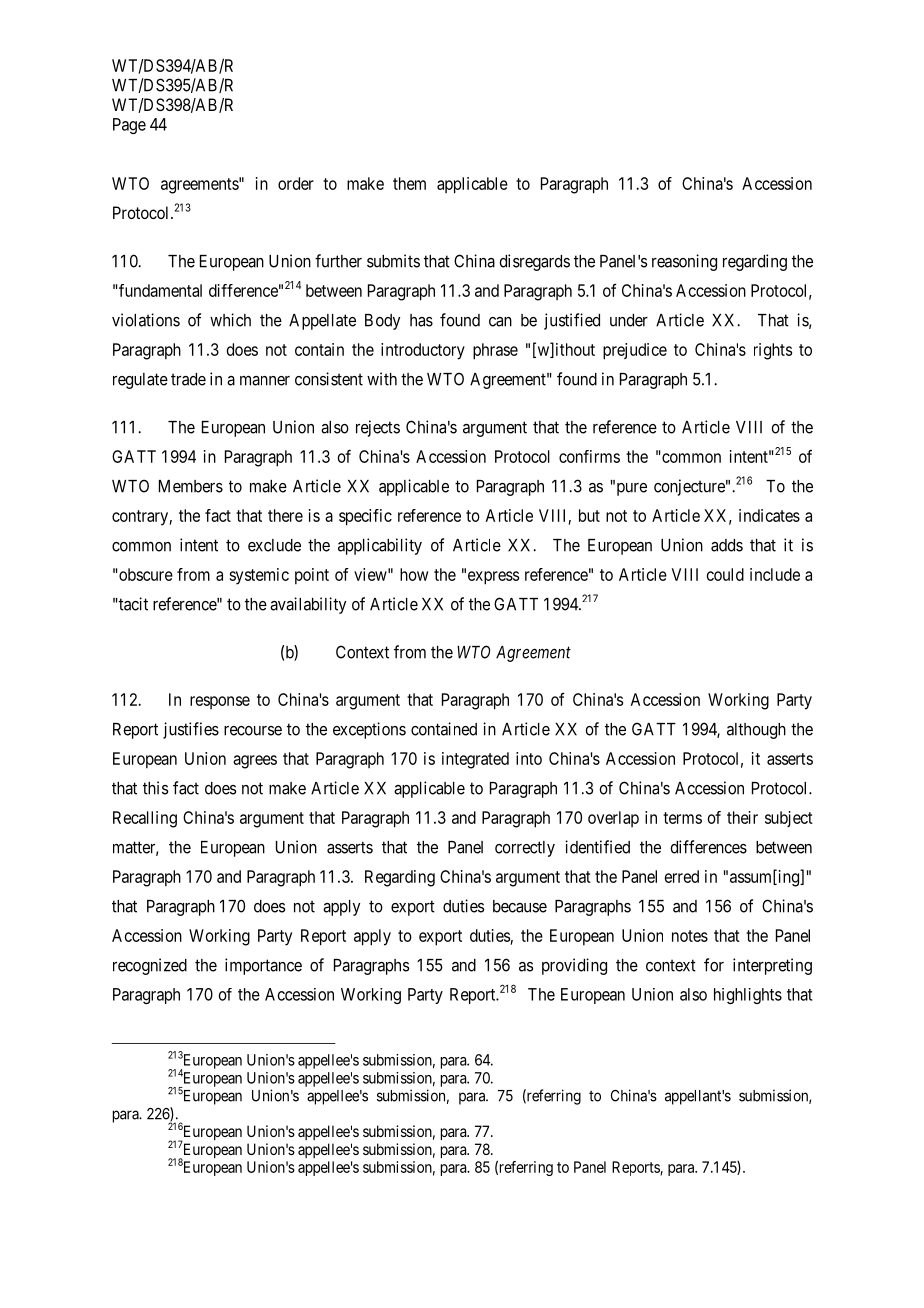 This screenshot has height=1308, width=924. I want to click on importance, so click(263, 966).
